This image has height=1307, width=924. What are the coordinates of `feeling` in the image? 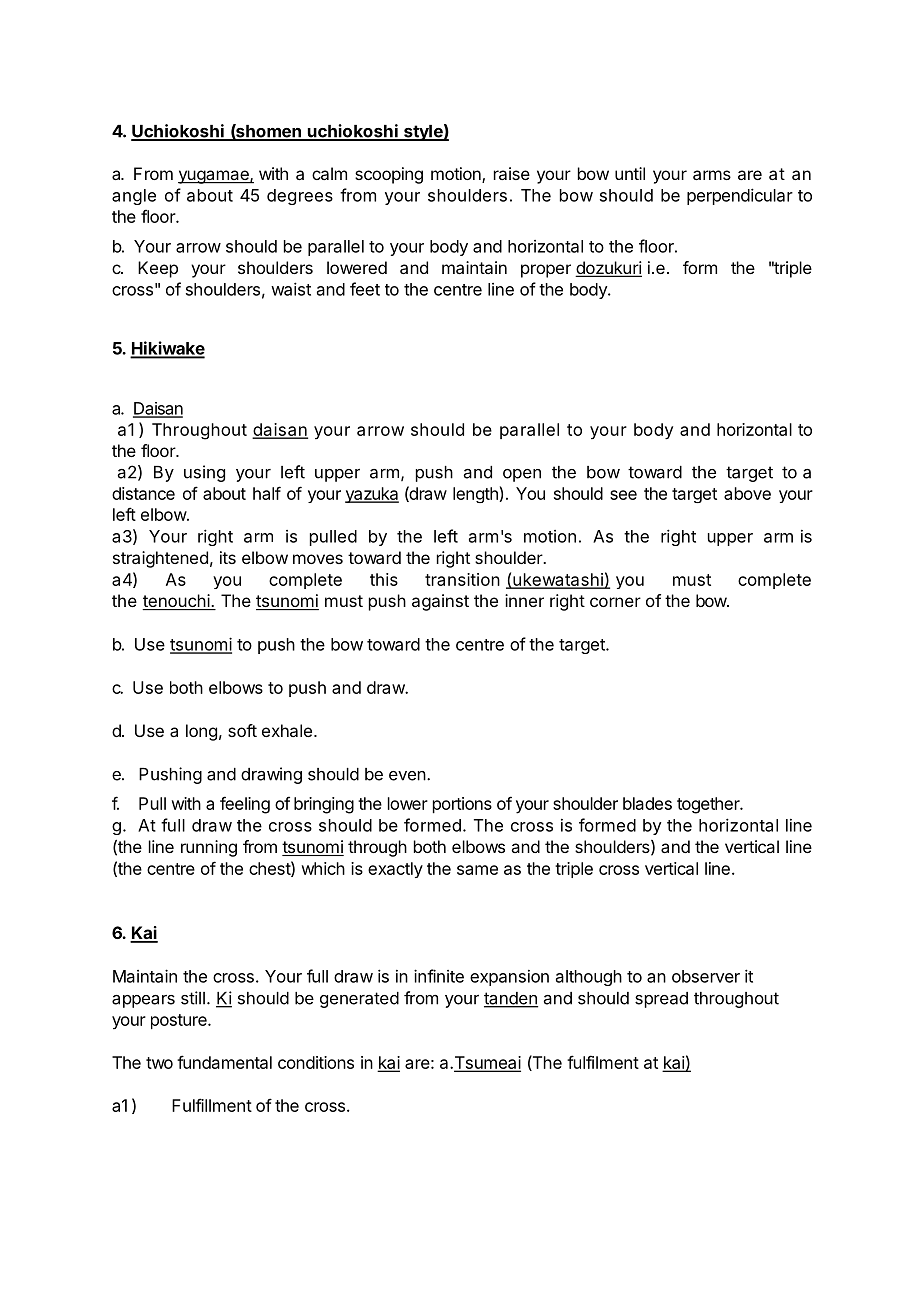 It's located at (245, 805).
